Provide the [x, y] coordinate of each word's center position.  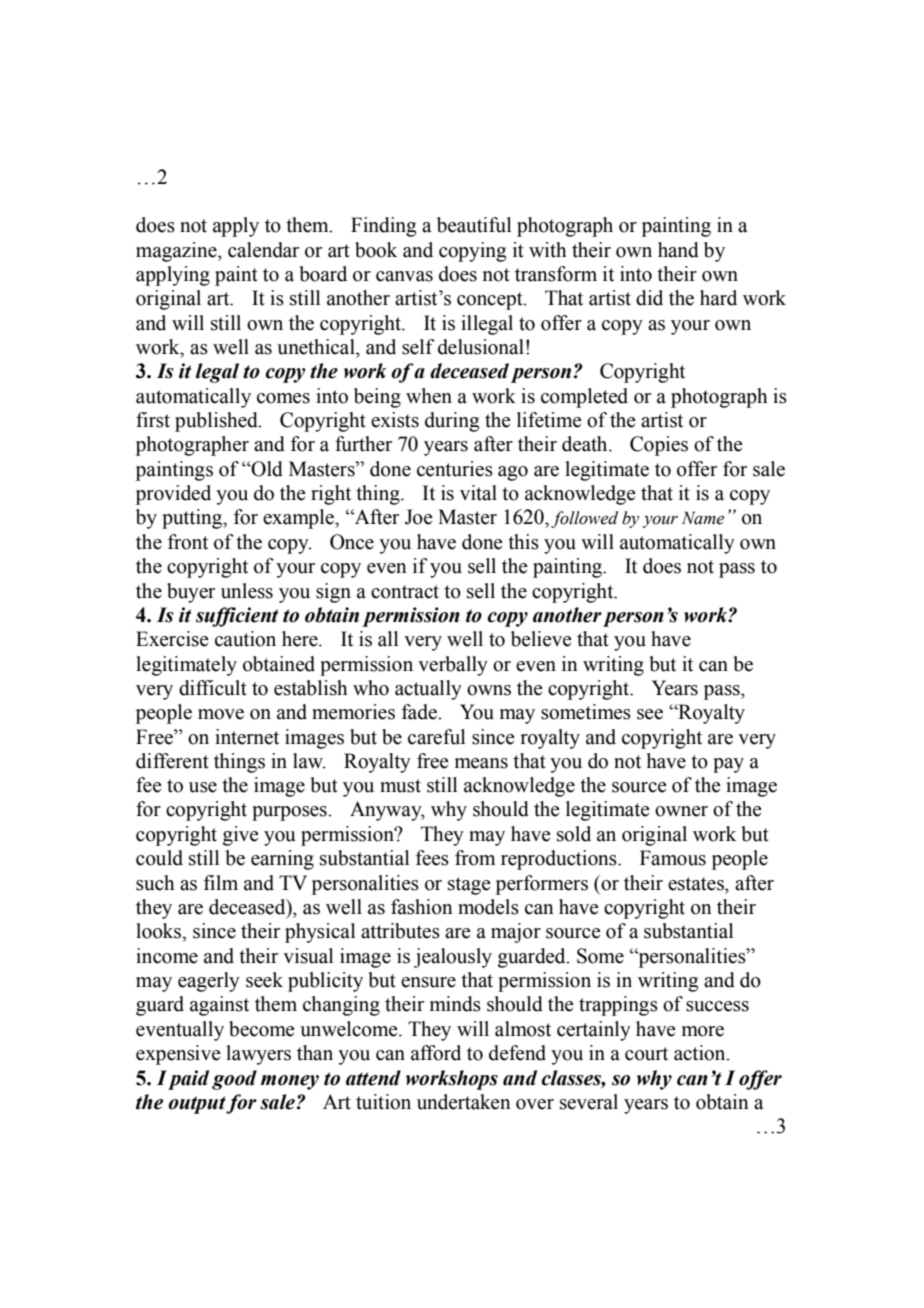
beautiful [474, 225]
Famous [673, 858]
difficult [213, 688]
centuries [455, 469]
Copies [659, 446]
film [221, 882]
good [234, 1080]
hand [678, 250]
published [217, 422]
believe [541, 639]
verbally [453, 666]
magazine [177, 252]
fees [432, 858]
